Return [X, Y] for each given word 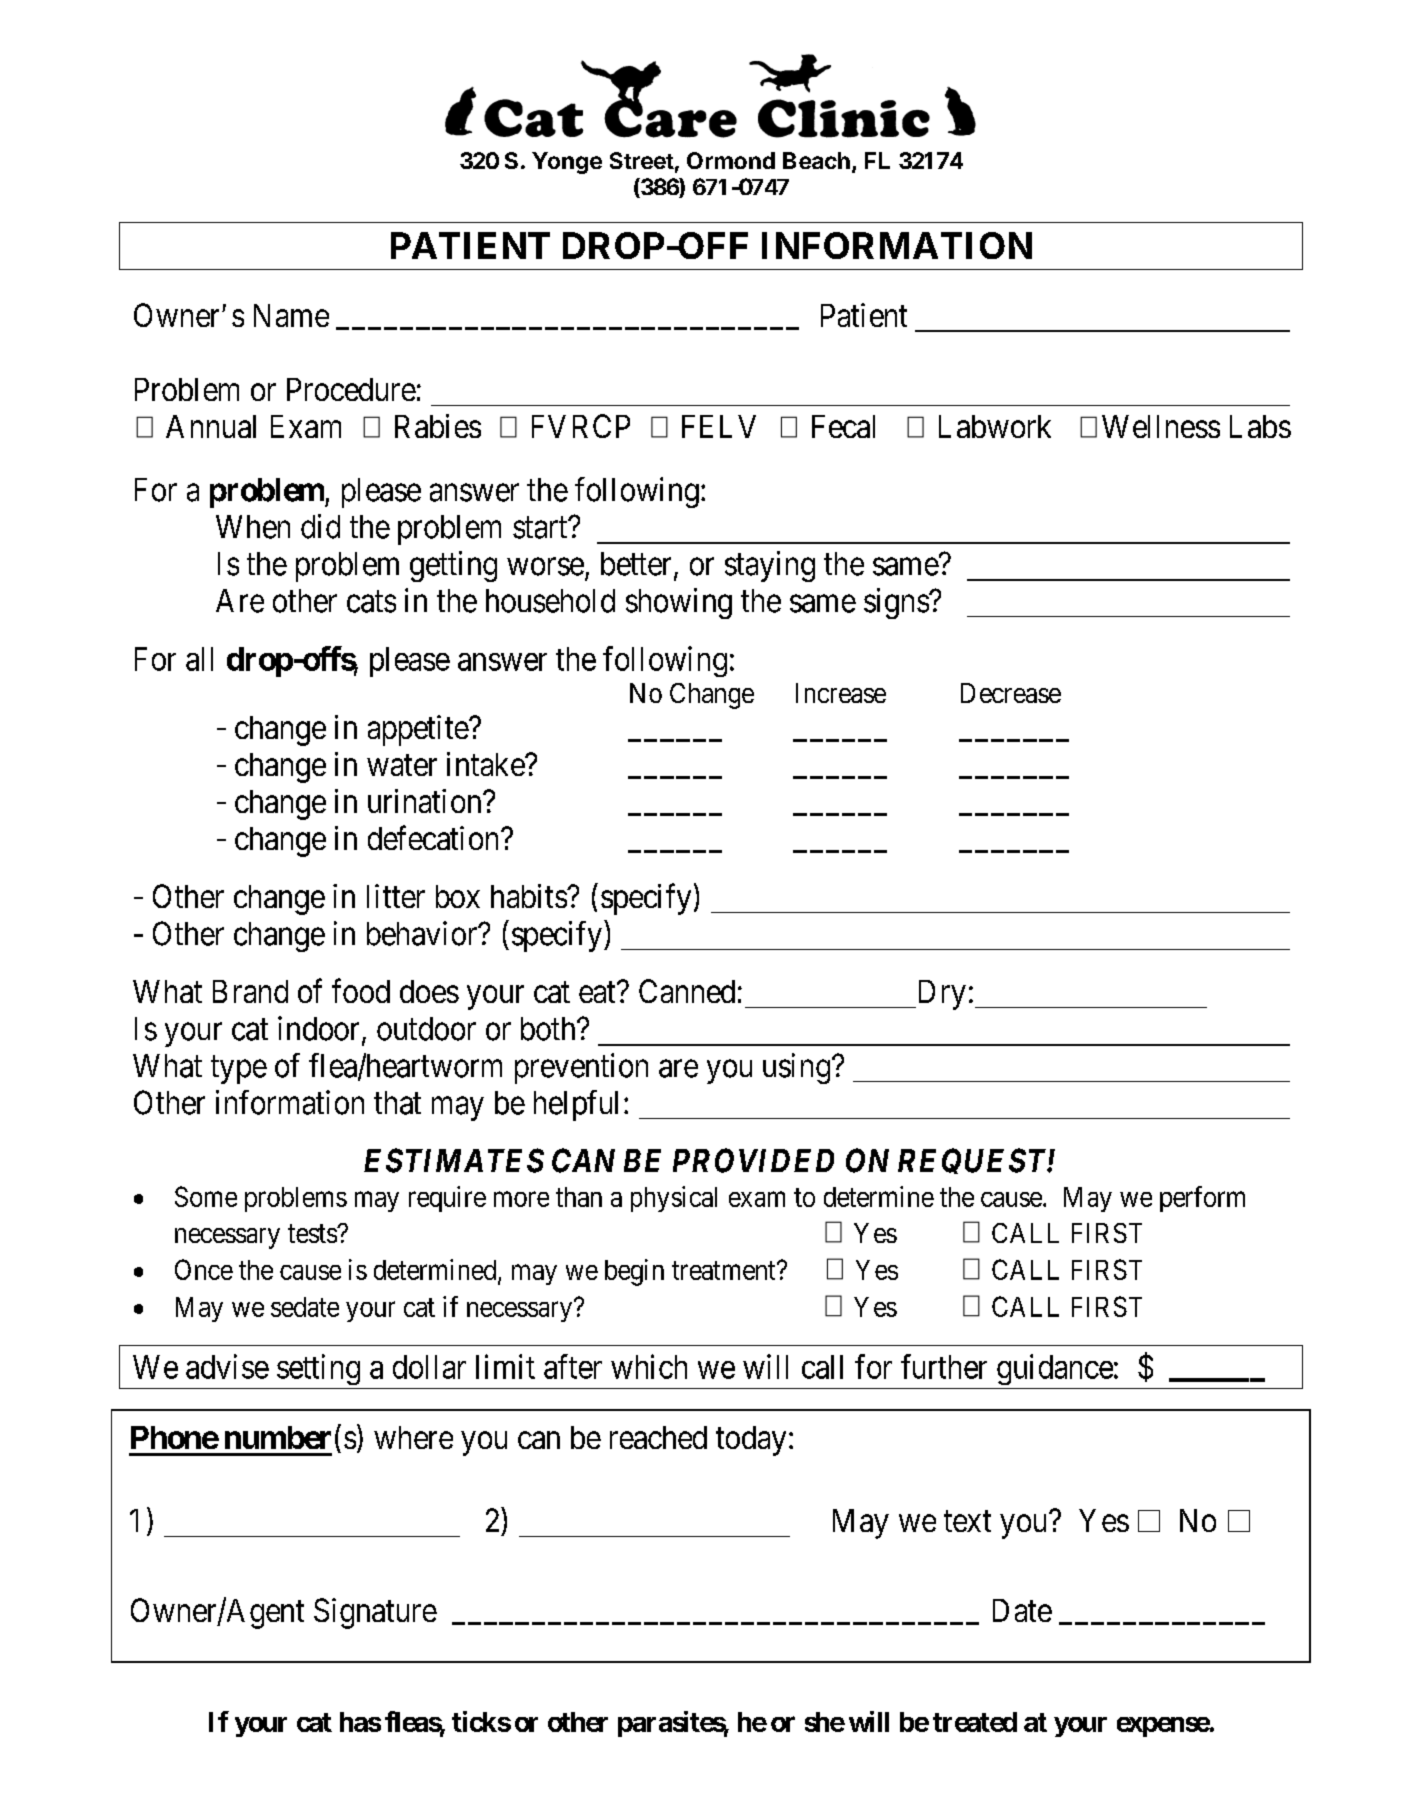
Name [291, 315]
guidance [1055, 1369]
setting [318, 1369]
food [361, 991]
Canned [687, 991]
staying [770, 566]
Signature [375, 1613]
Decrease [1011, 693]
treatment [725, 1270]
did [320, 526]
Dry [940, 995]
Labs [1260, 426]
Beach [816, 160]
